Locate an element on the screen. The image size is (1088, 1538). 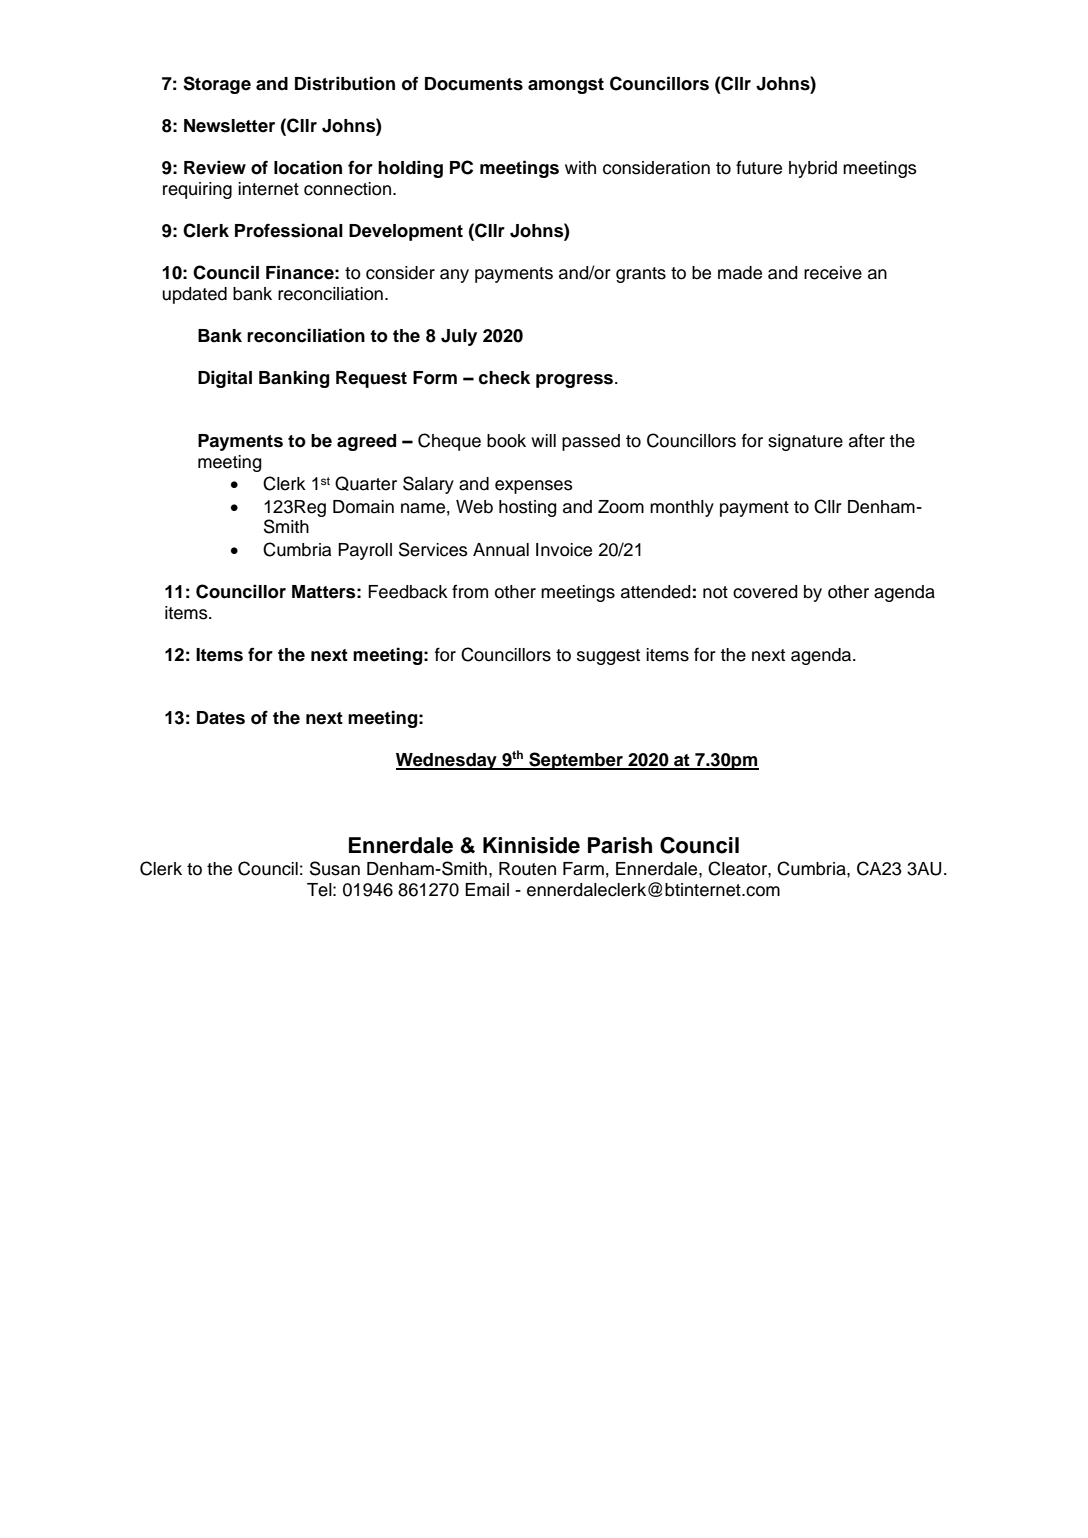
Quarter is located at coordinates (366, 483).
